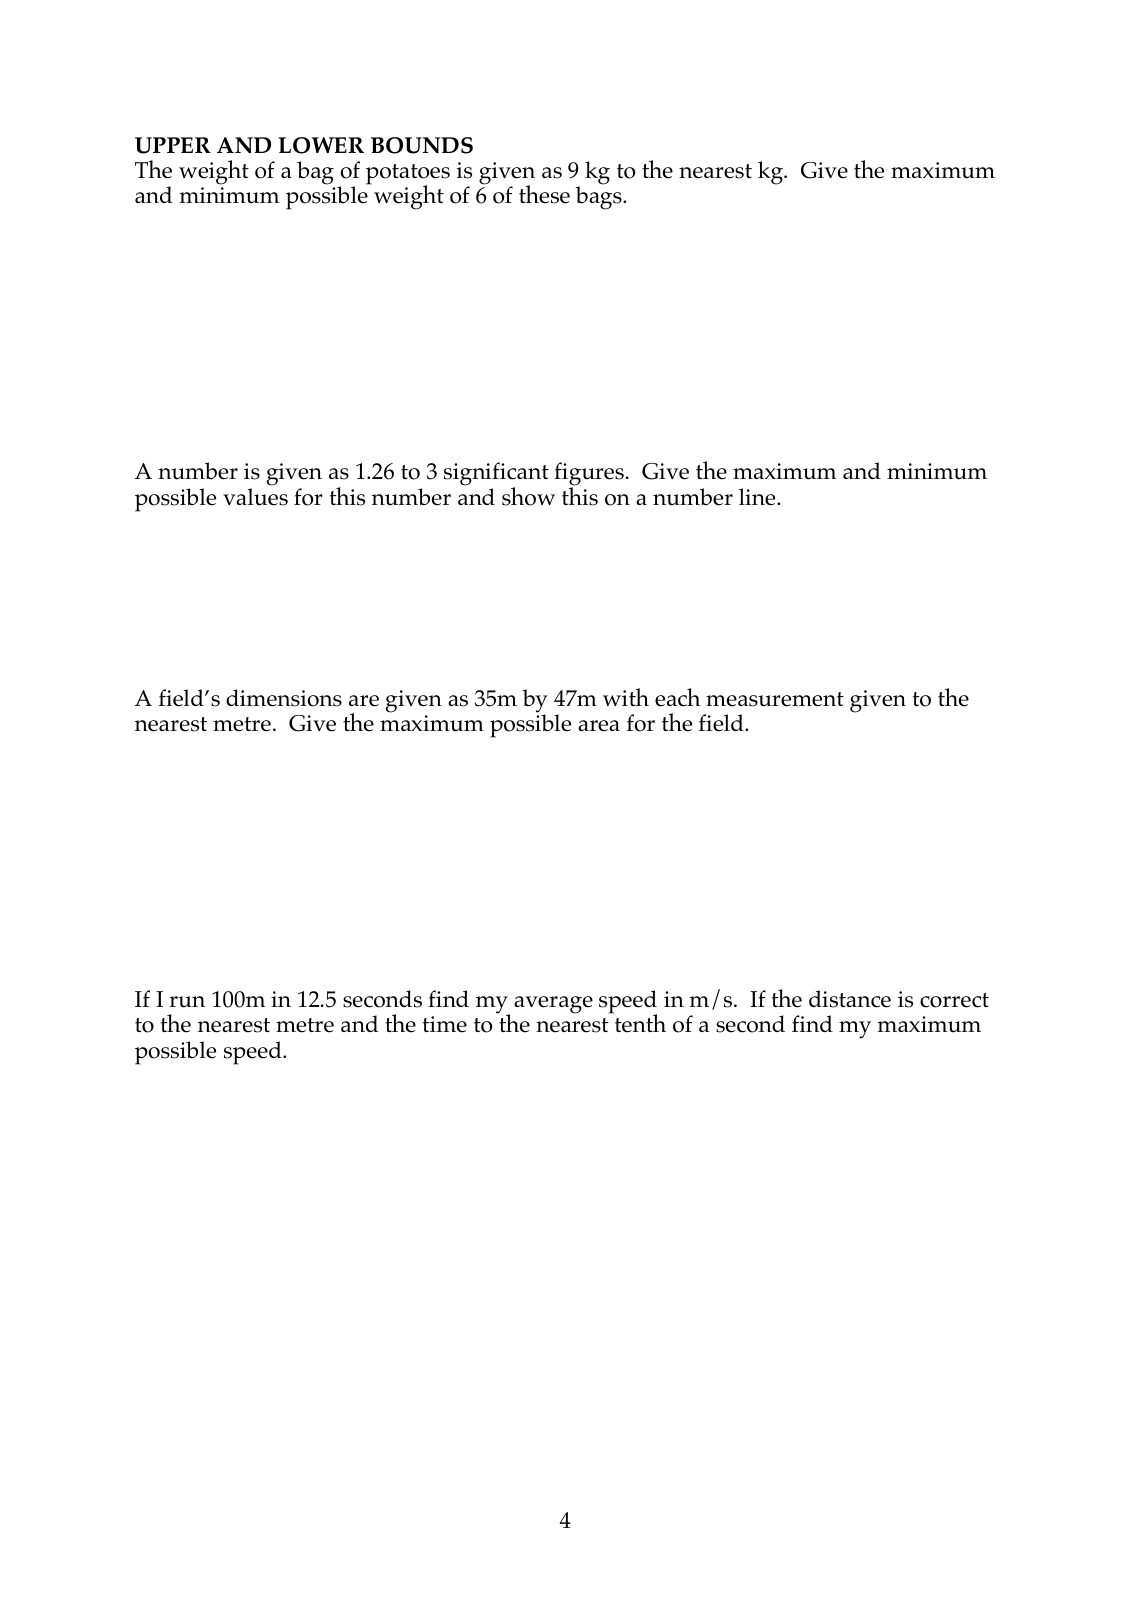 The height and width of the screenshot is (1602, 1132). I want to click on these, so click(544, 194).
